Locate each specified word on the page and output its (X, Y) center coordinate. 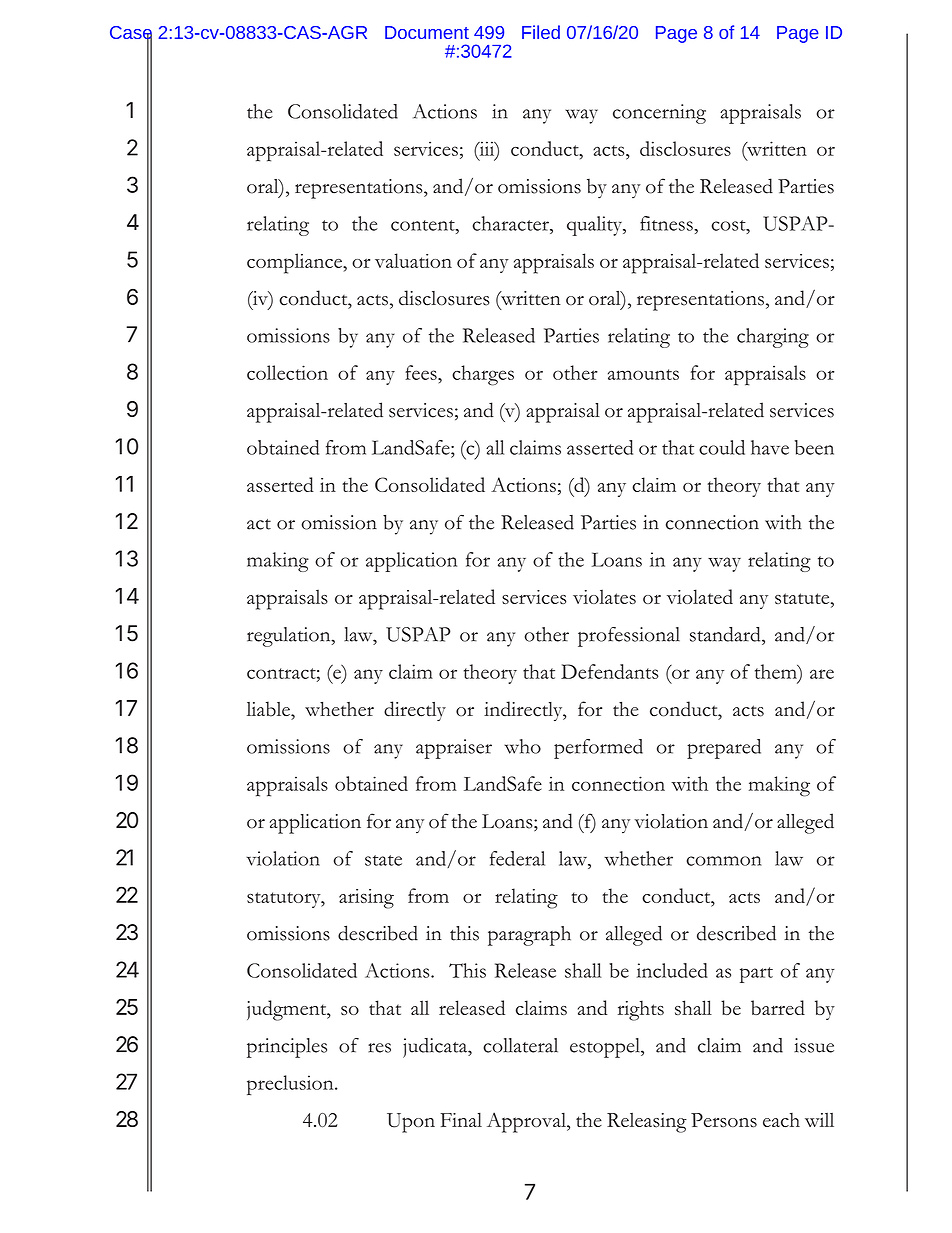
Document (427, 32)
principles (287, 1048)
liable (269, 709)
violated (700, 596)
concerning (659, 114)
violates (604, 596)
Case (131, 34)
